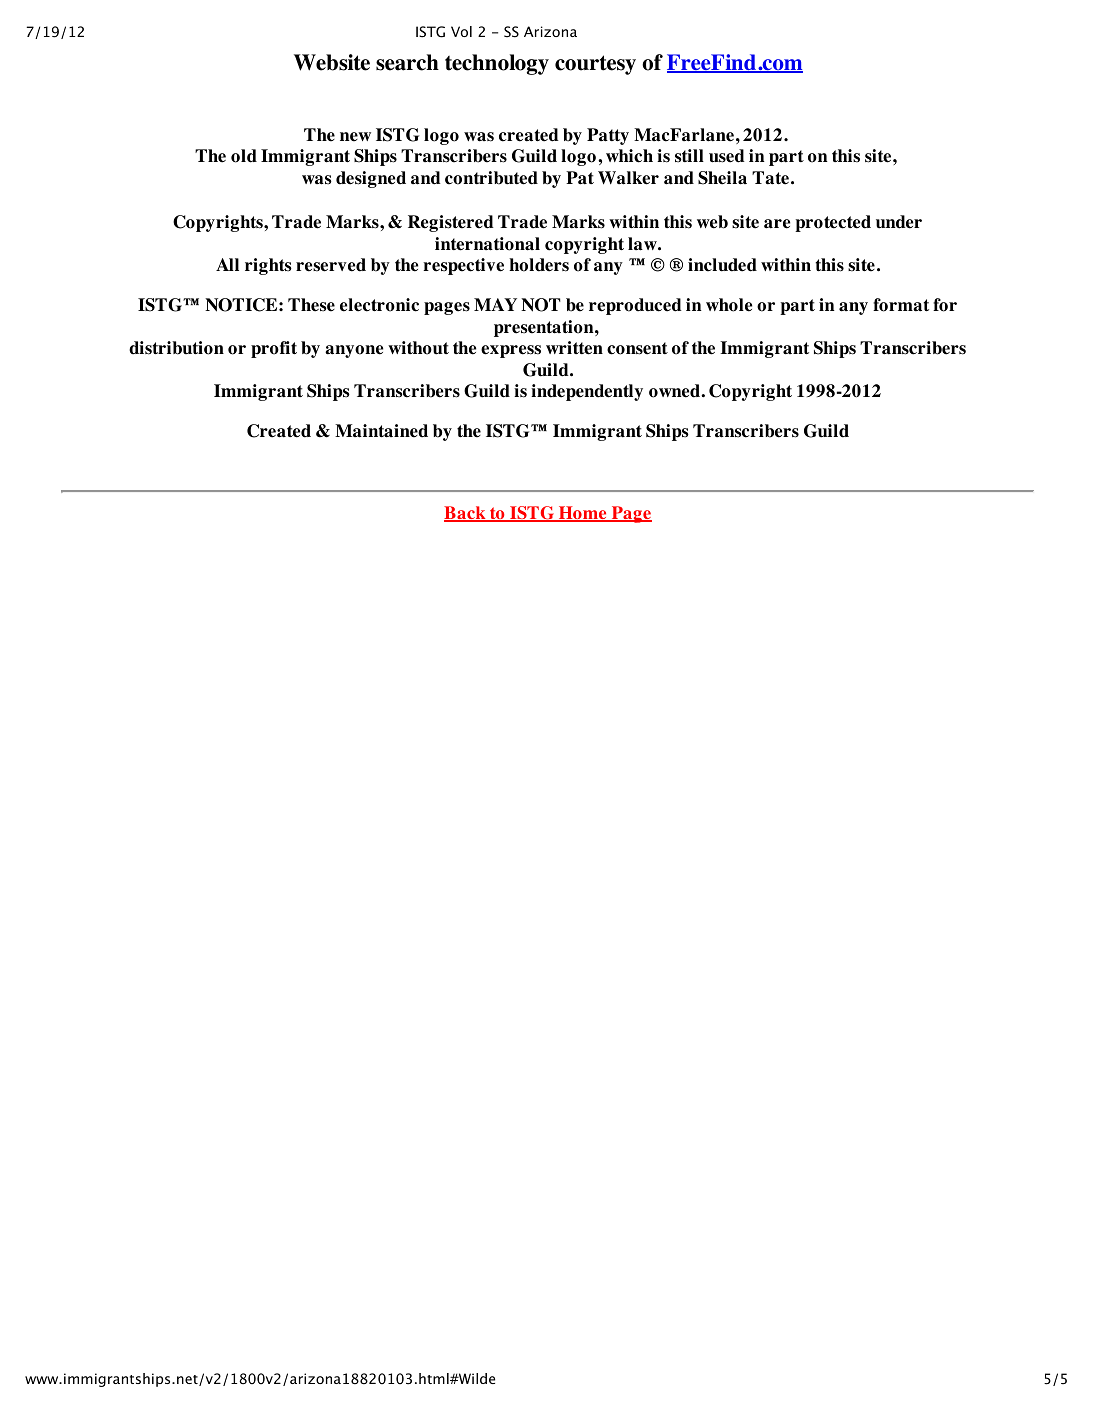  What do you see at coordinates (582, 514) in the document?
I see `Home` at bounding box center [582, 514].
